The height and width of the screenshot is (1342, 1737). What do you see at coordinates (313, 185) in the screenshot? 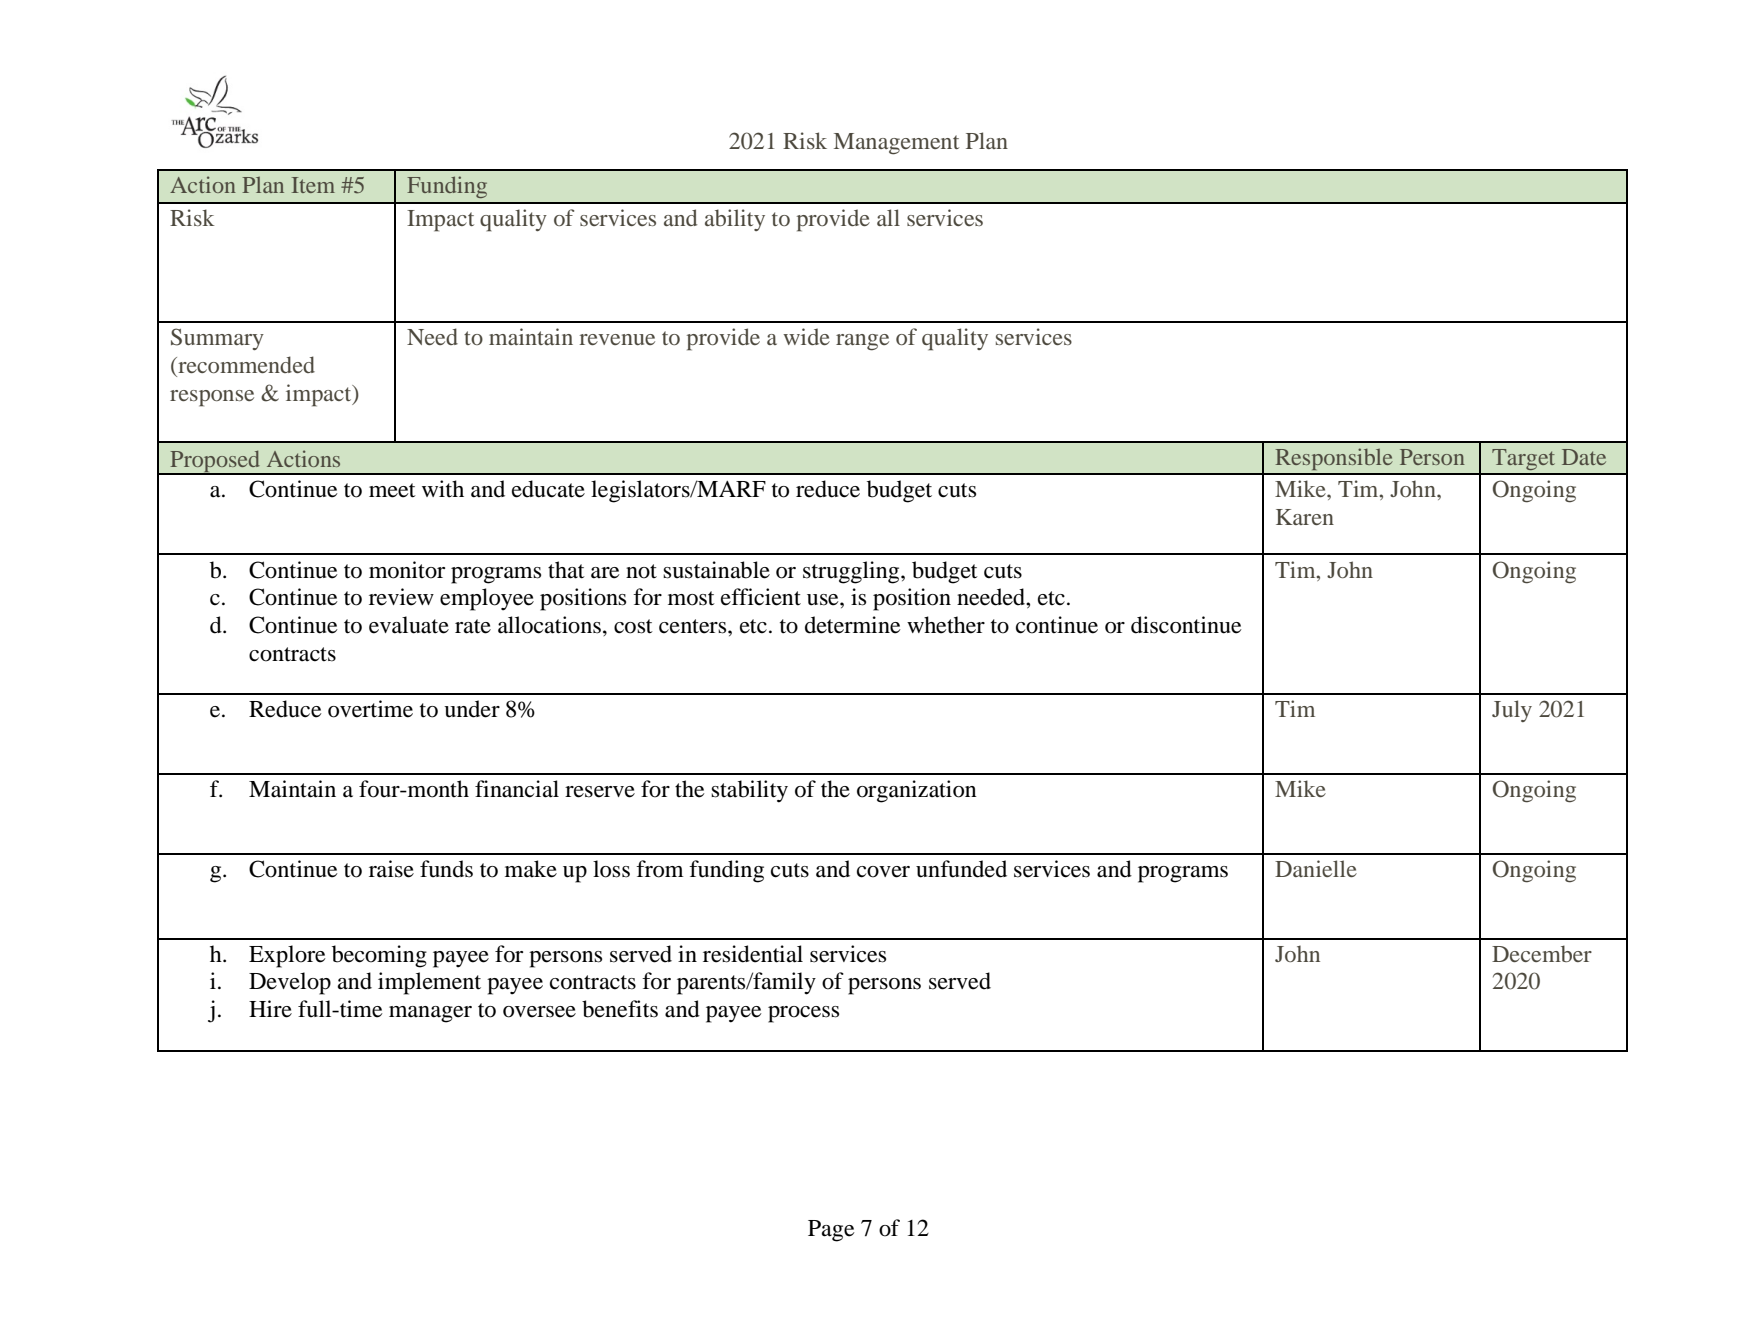
I see `Item` at bounding box center [313, 185].
